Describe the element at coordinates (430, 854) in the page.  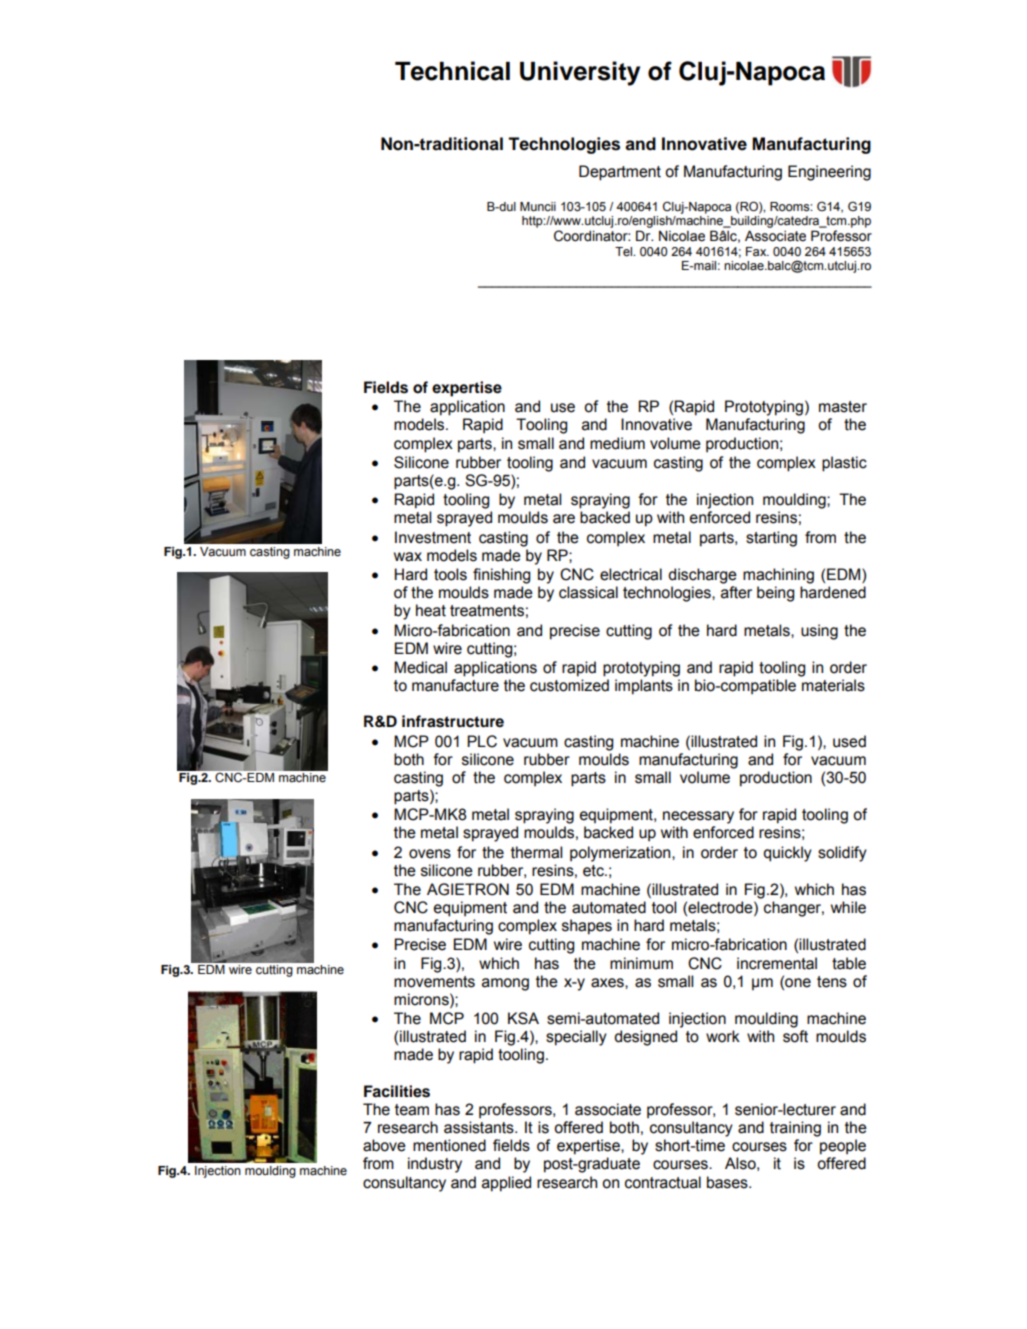
I see `ovens` at that location.
